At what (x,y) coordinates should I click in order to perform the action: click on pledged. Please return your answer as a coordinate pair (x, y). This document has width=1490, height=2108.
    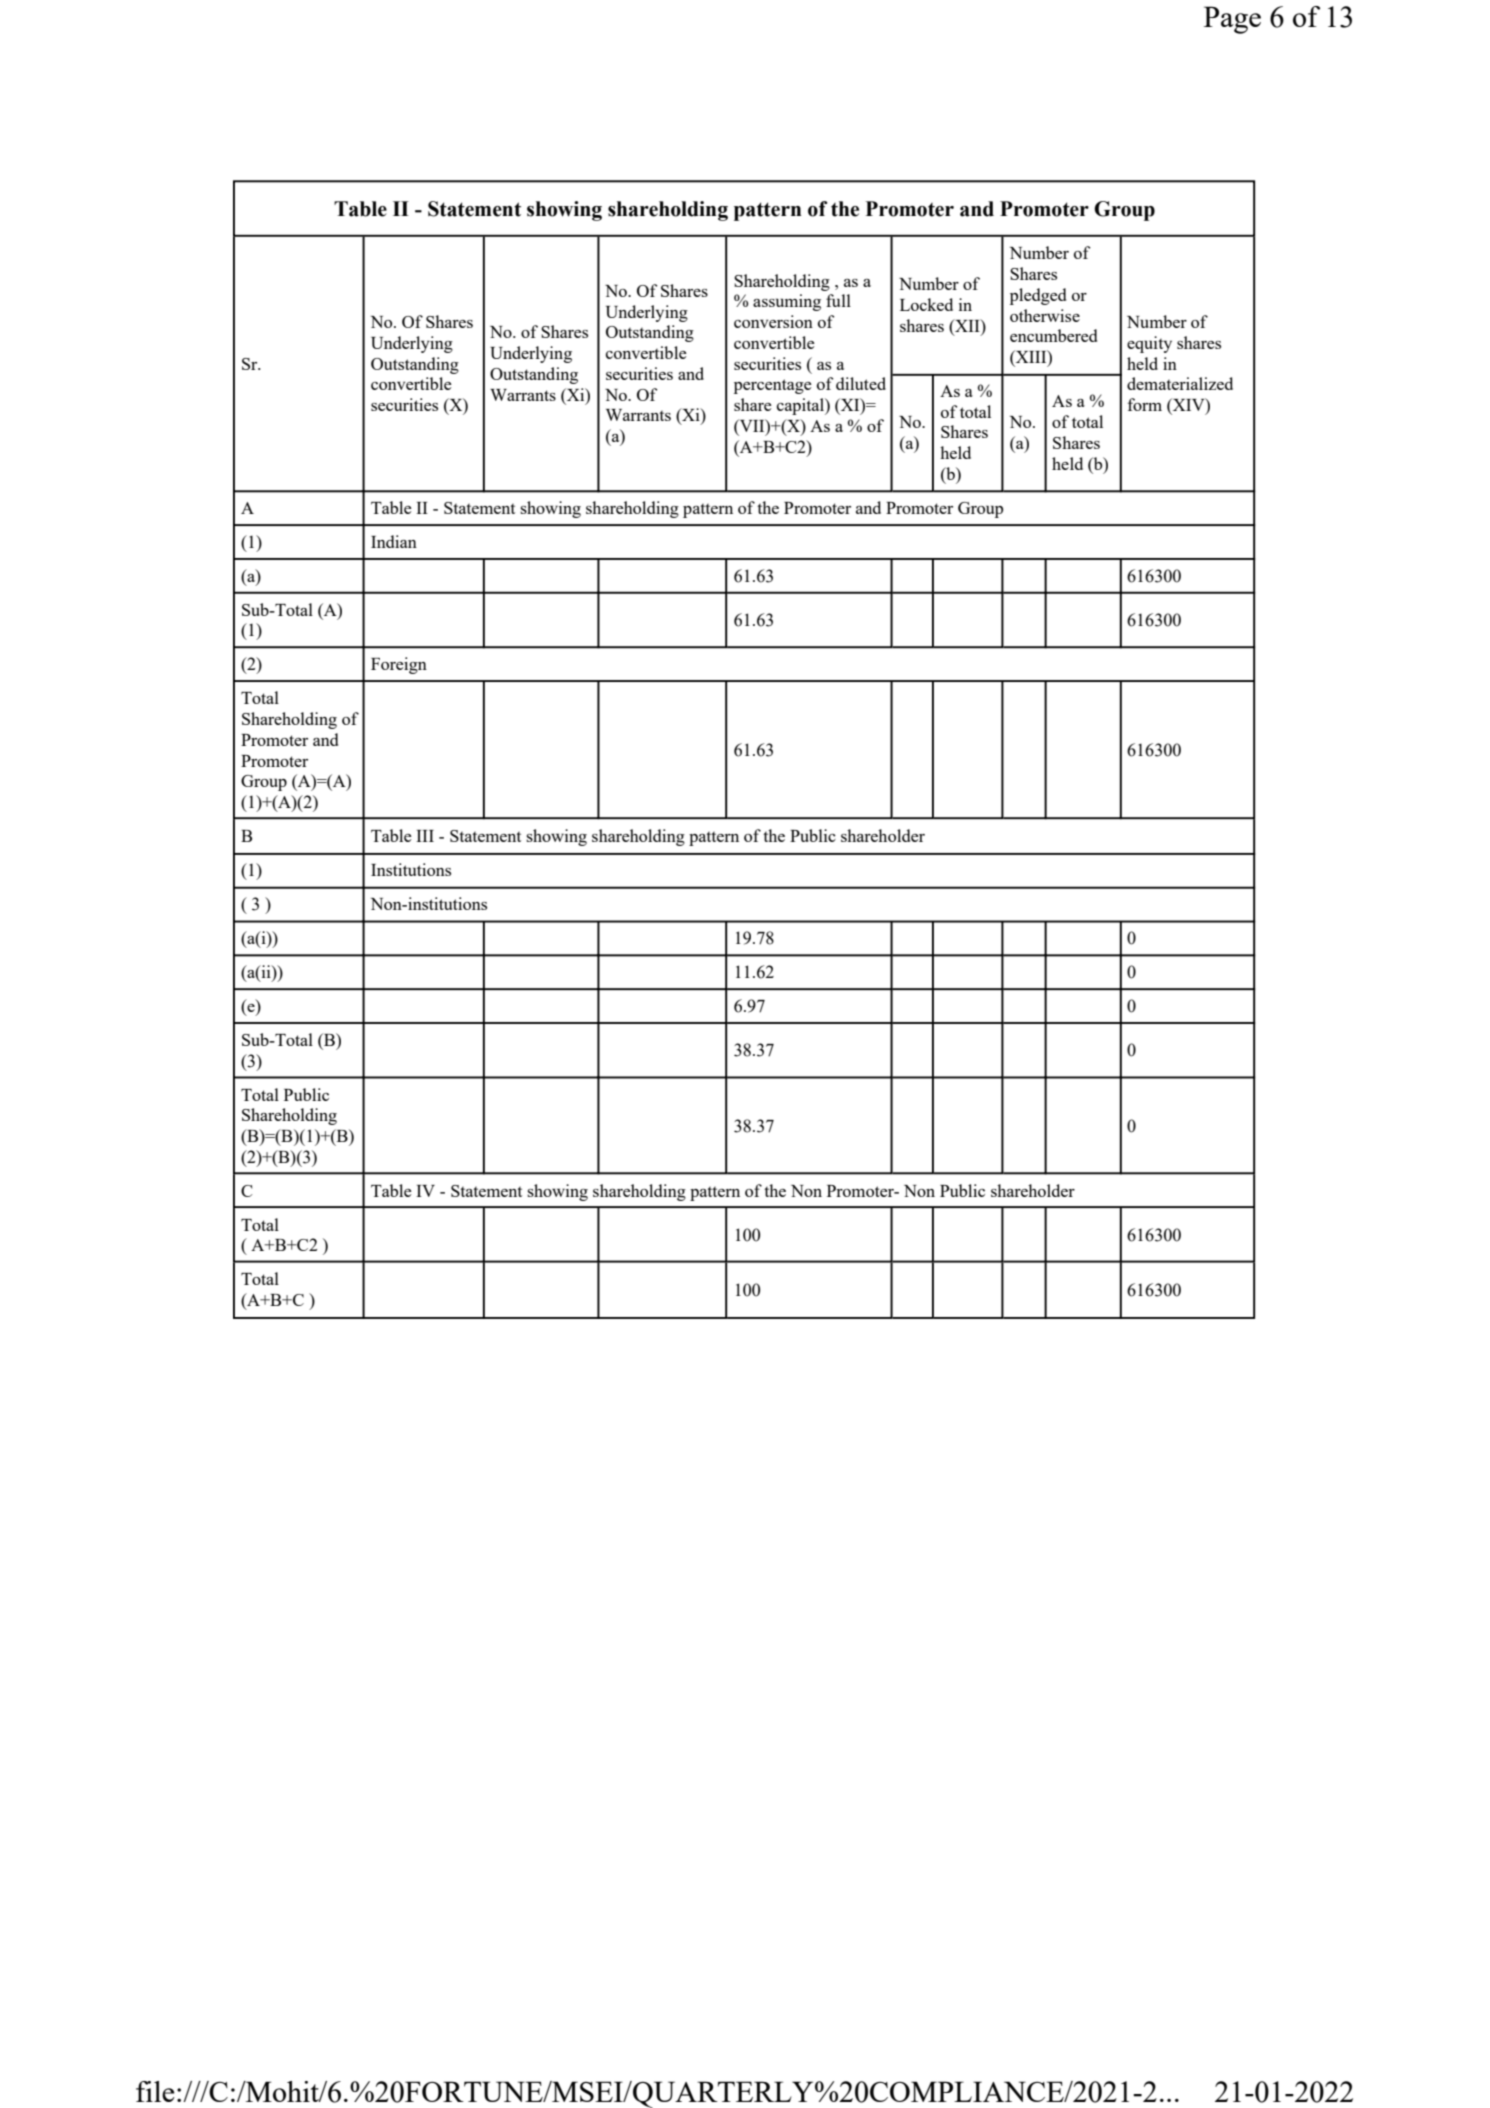
    Looking at the image, I should click on (1038, 296).
